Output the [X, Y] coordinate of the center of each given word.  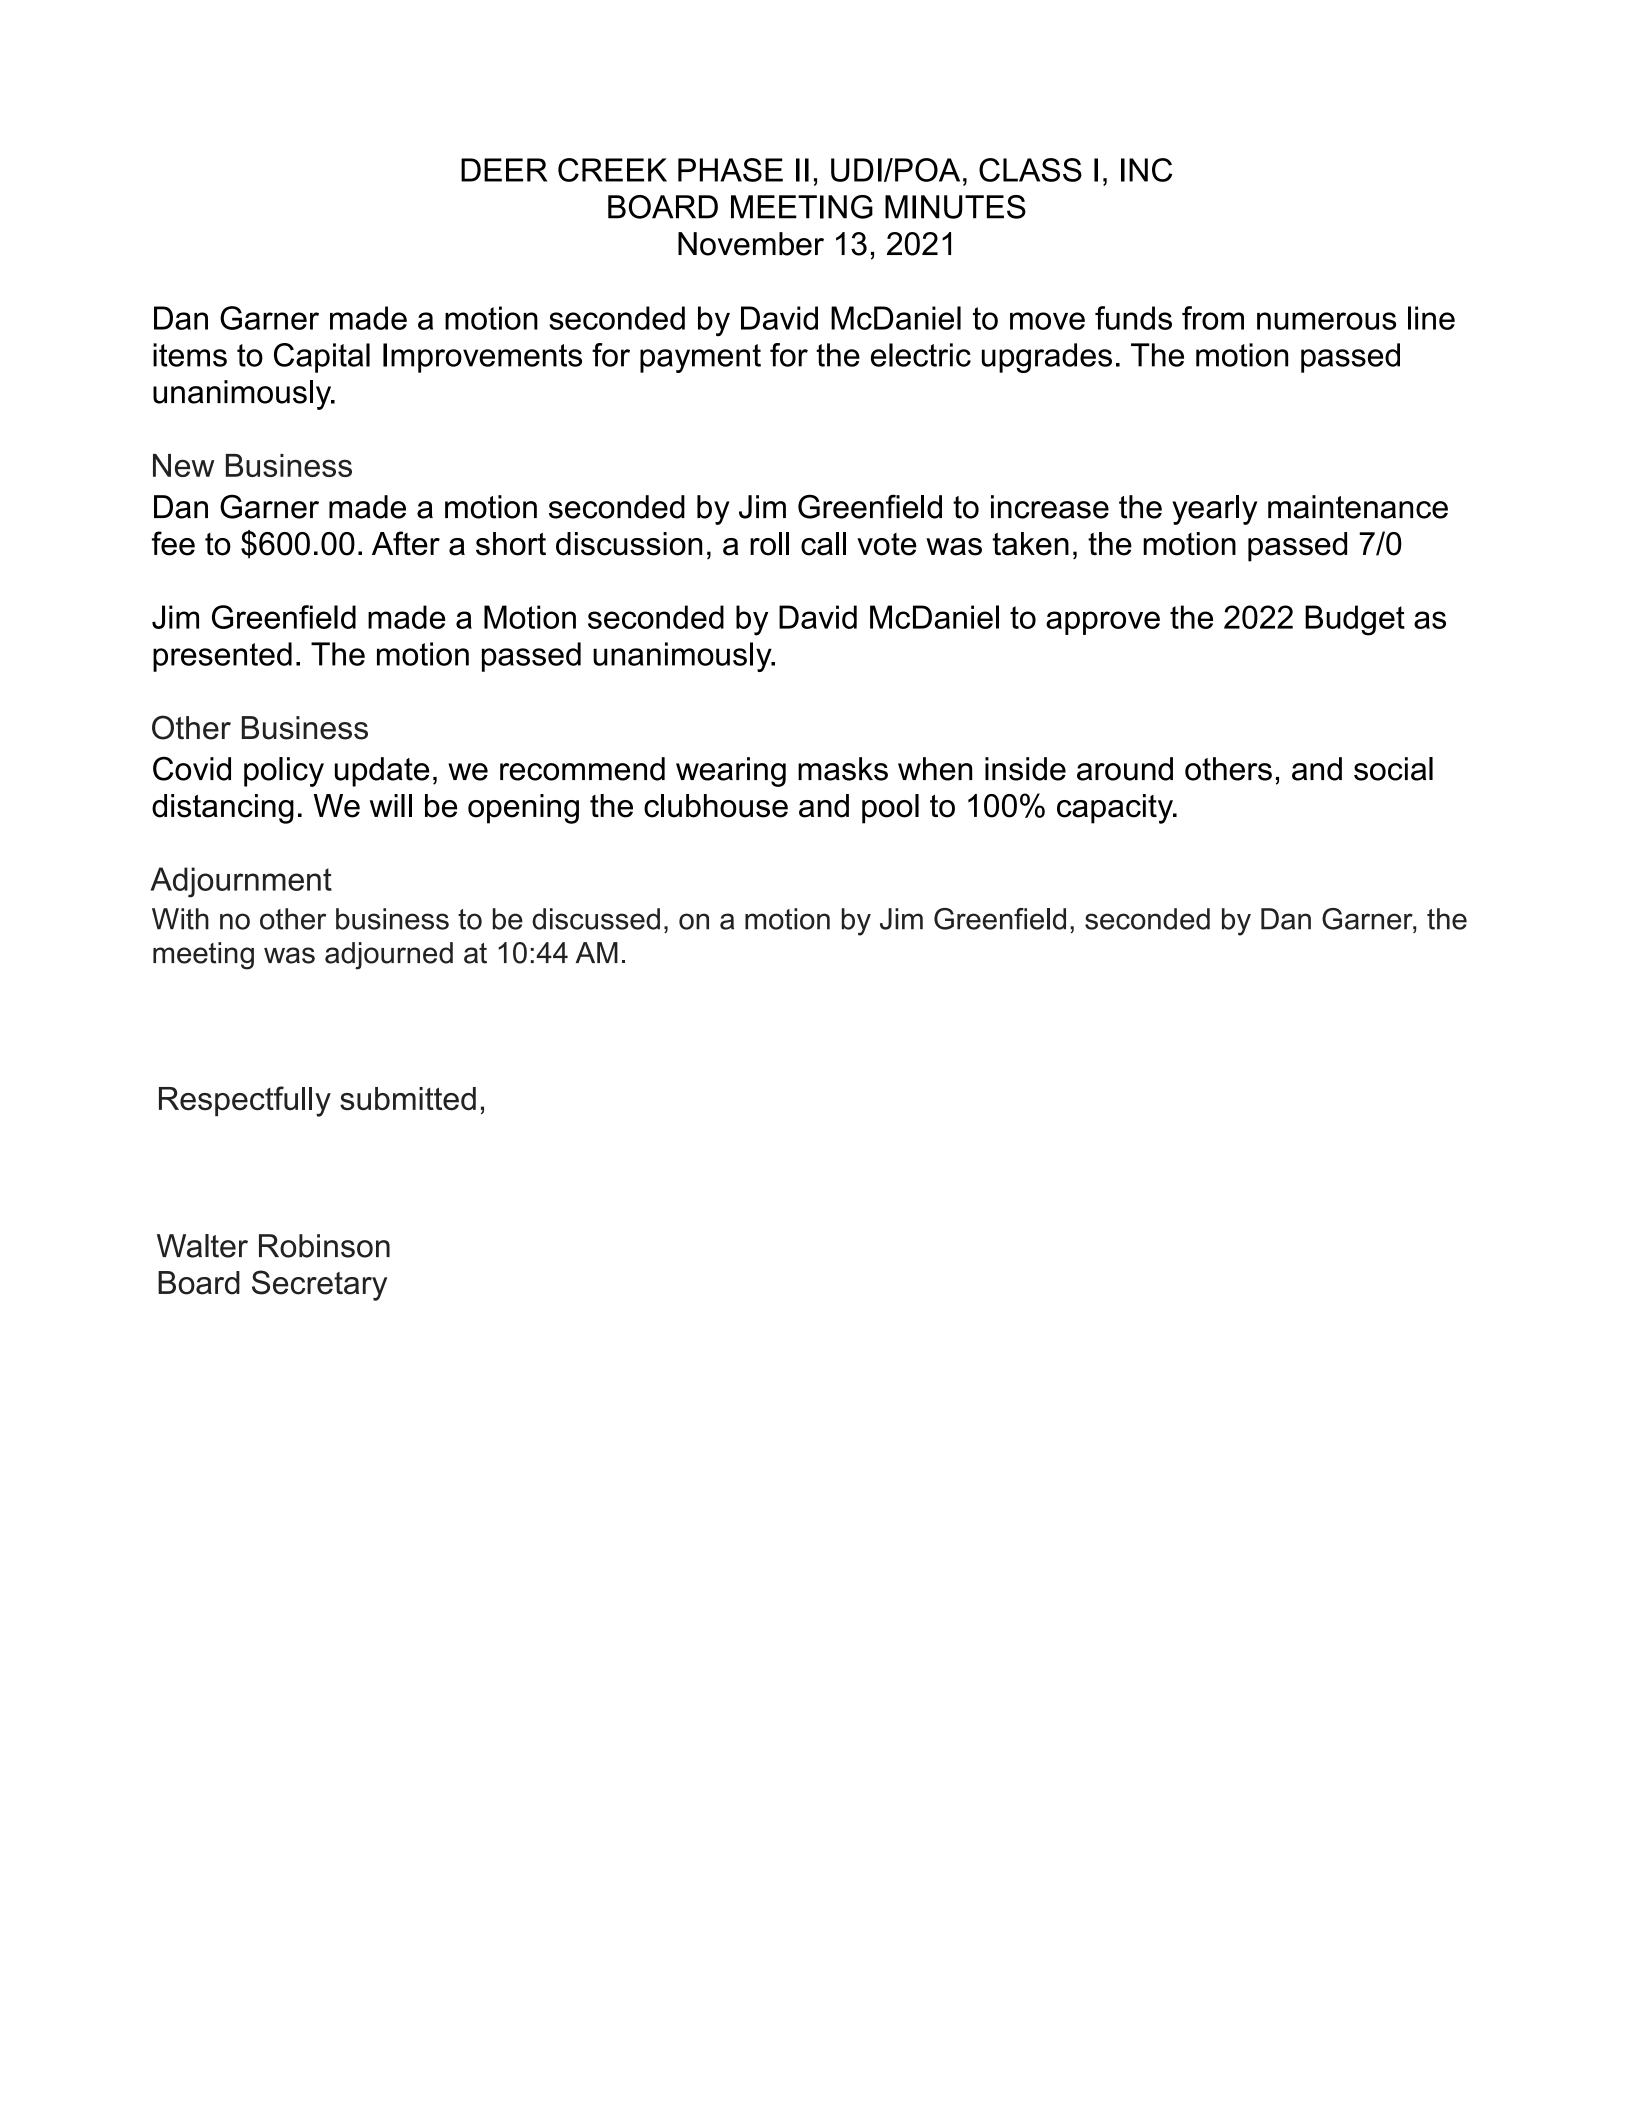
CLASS [1030, 170]
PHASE [730, 170]
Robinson [324, 1246]
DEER [504, 170]
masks [843, 769]
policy [284, 772]
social [1393, 769]
